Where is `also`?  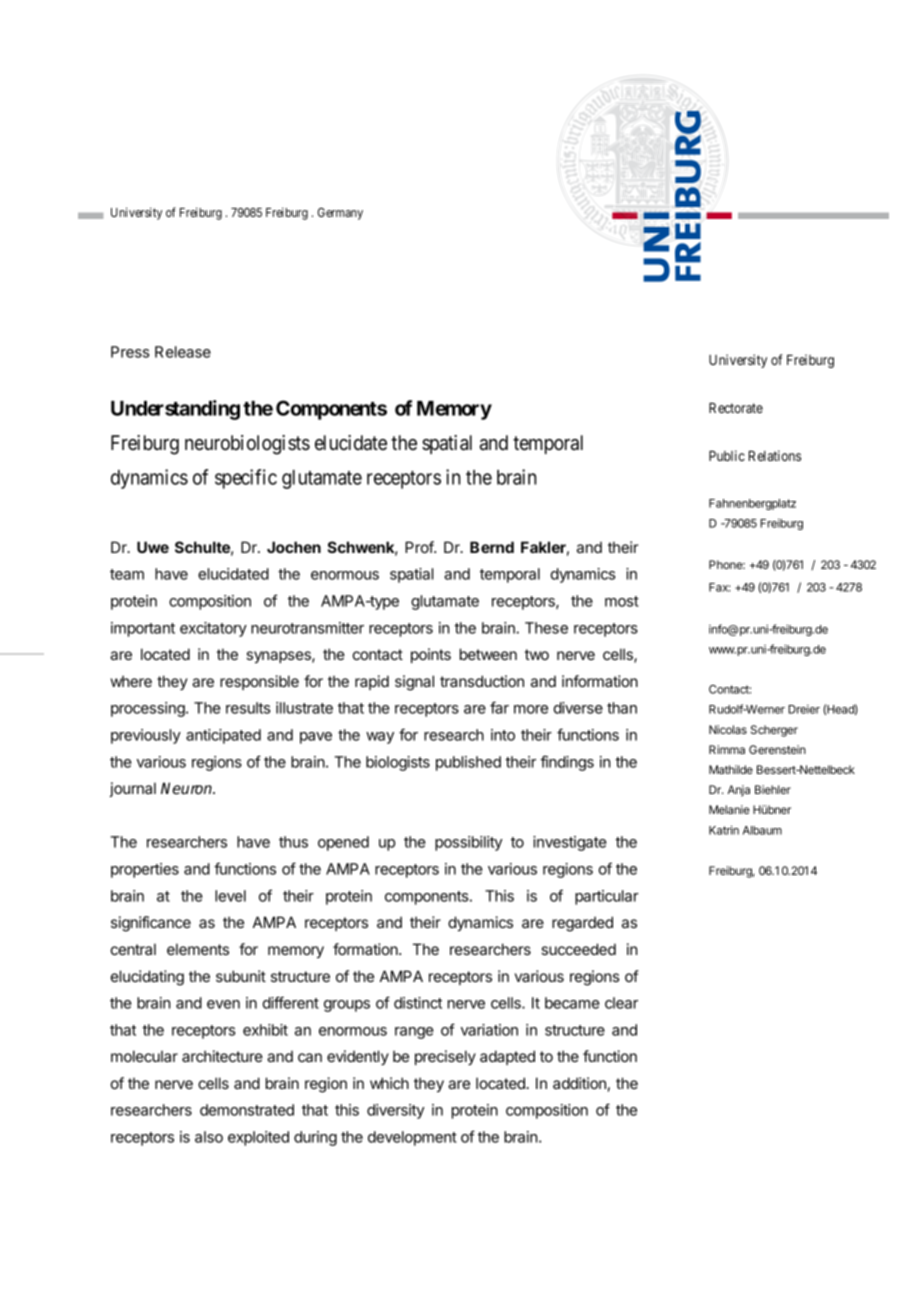
also is located at coordinates (209, 1137).
